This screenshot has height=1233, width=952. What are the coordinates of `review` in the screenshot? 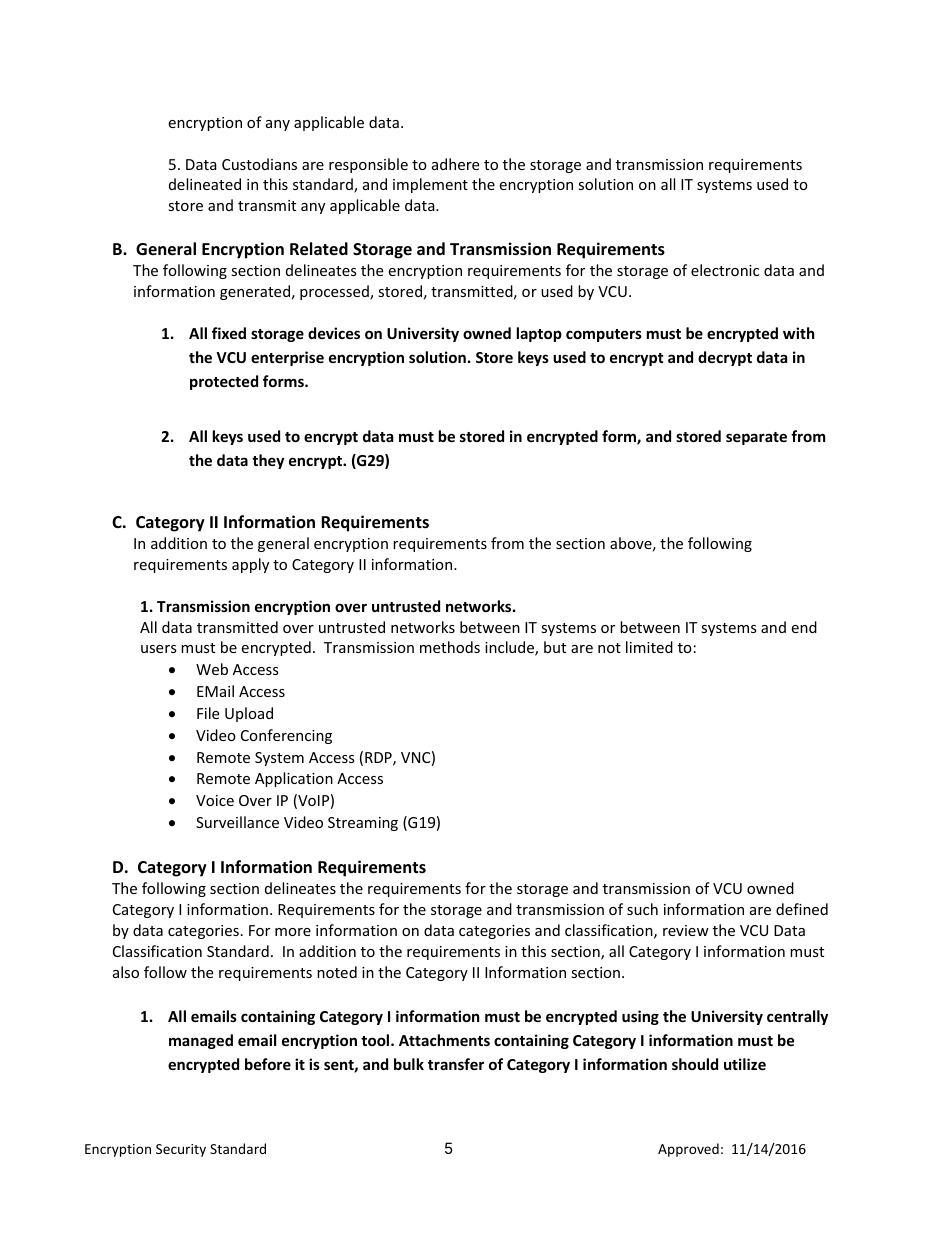 It's located at (686, 930).
